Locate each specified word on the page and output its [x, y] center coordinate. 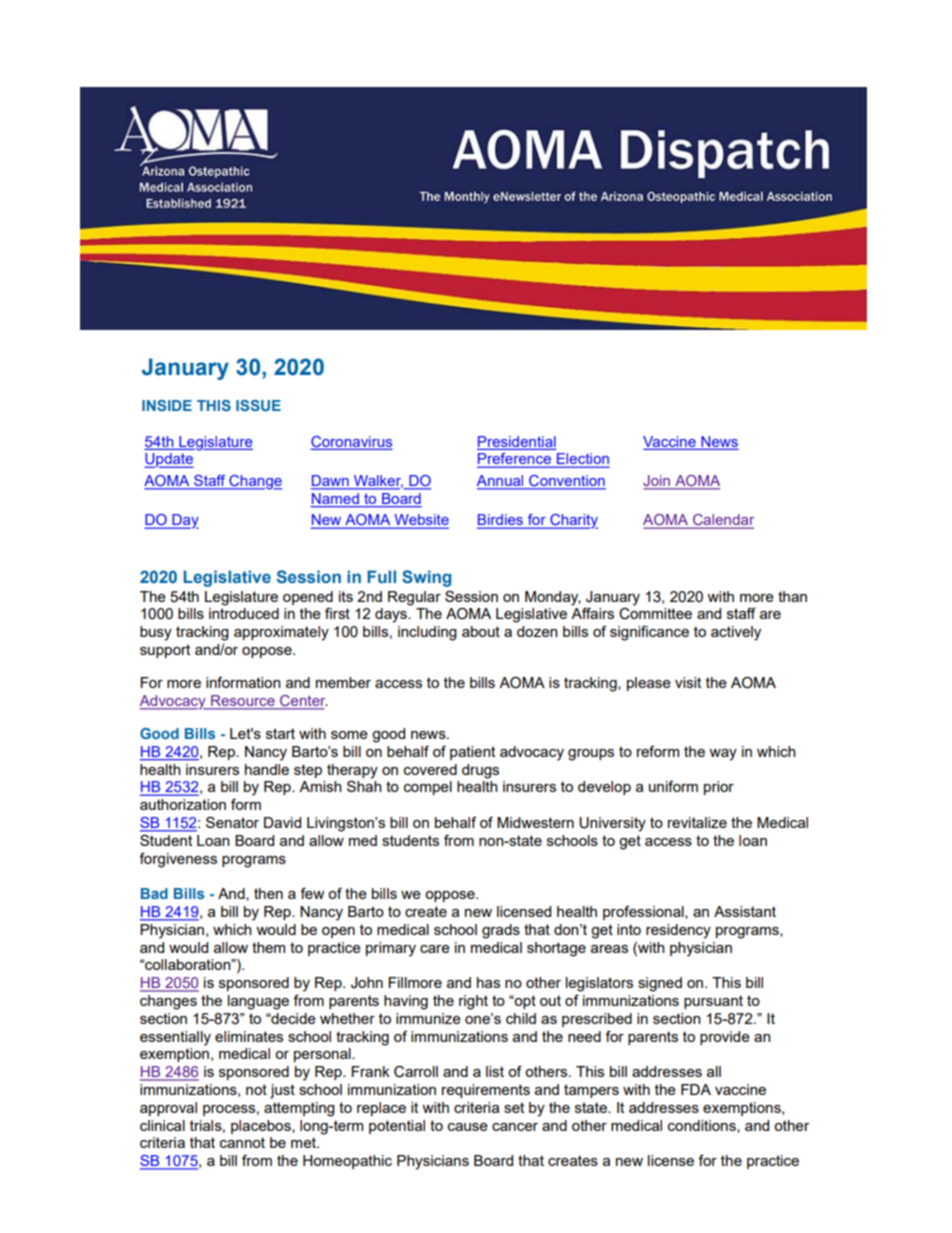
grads [501, 931]
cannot [242, 1142]
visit [688, 682]
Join [658, 482]
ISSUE [258, 405]
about [481, 631]
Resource [243, 702]
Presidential [517, 441]
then [268, 893]
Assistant [745, 911]
